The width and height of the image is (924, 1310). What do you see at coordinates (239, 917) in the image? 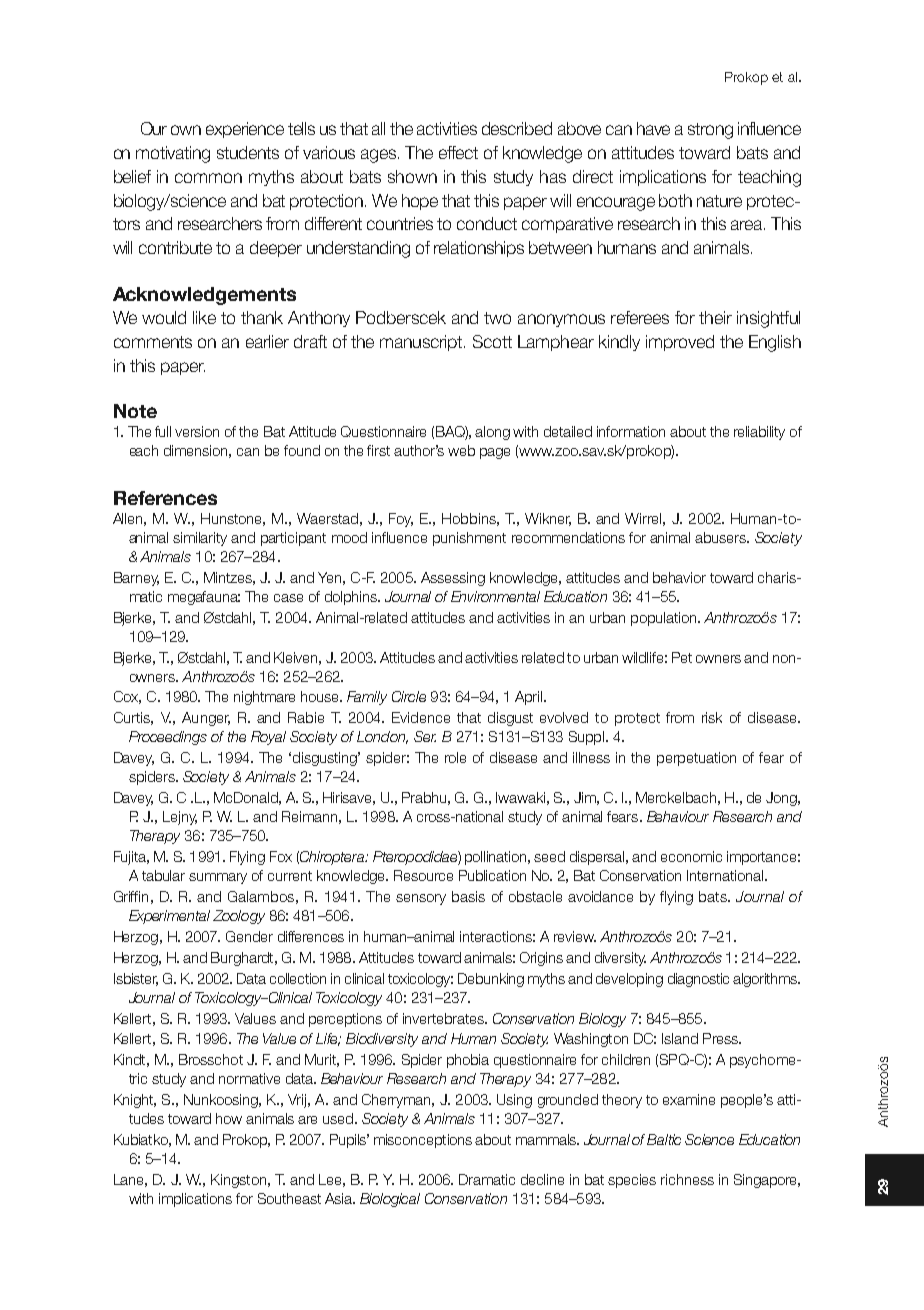
I see `Zoology` at bounding box center [239, 917].
